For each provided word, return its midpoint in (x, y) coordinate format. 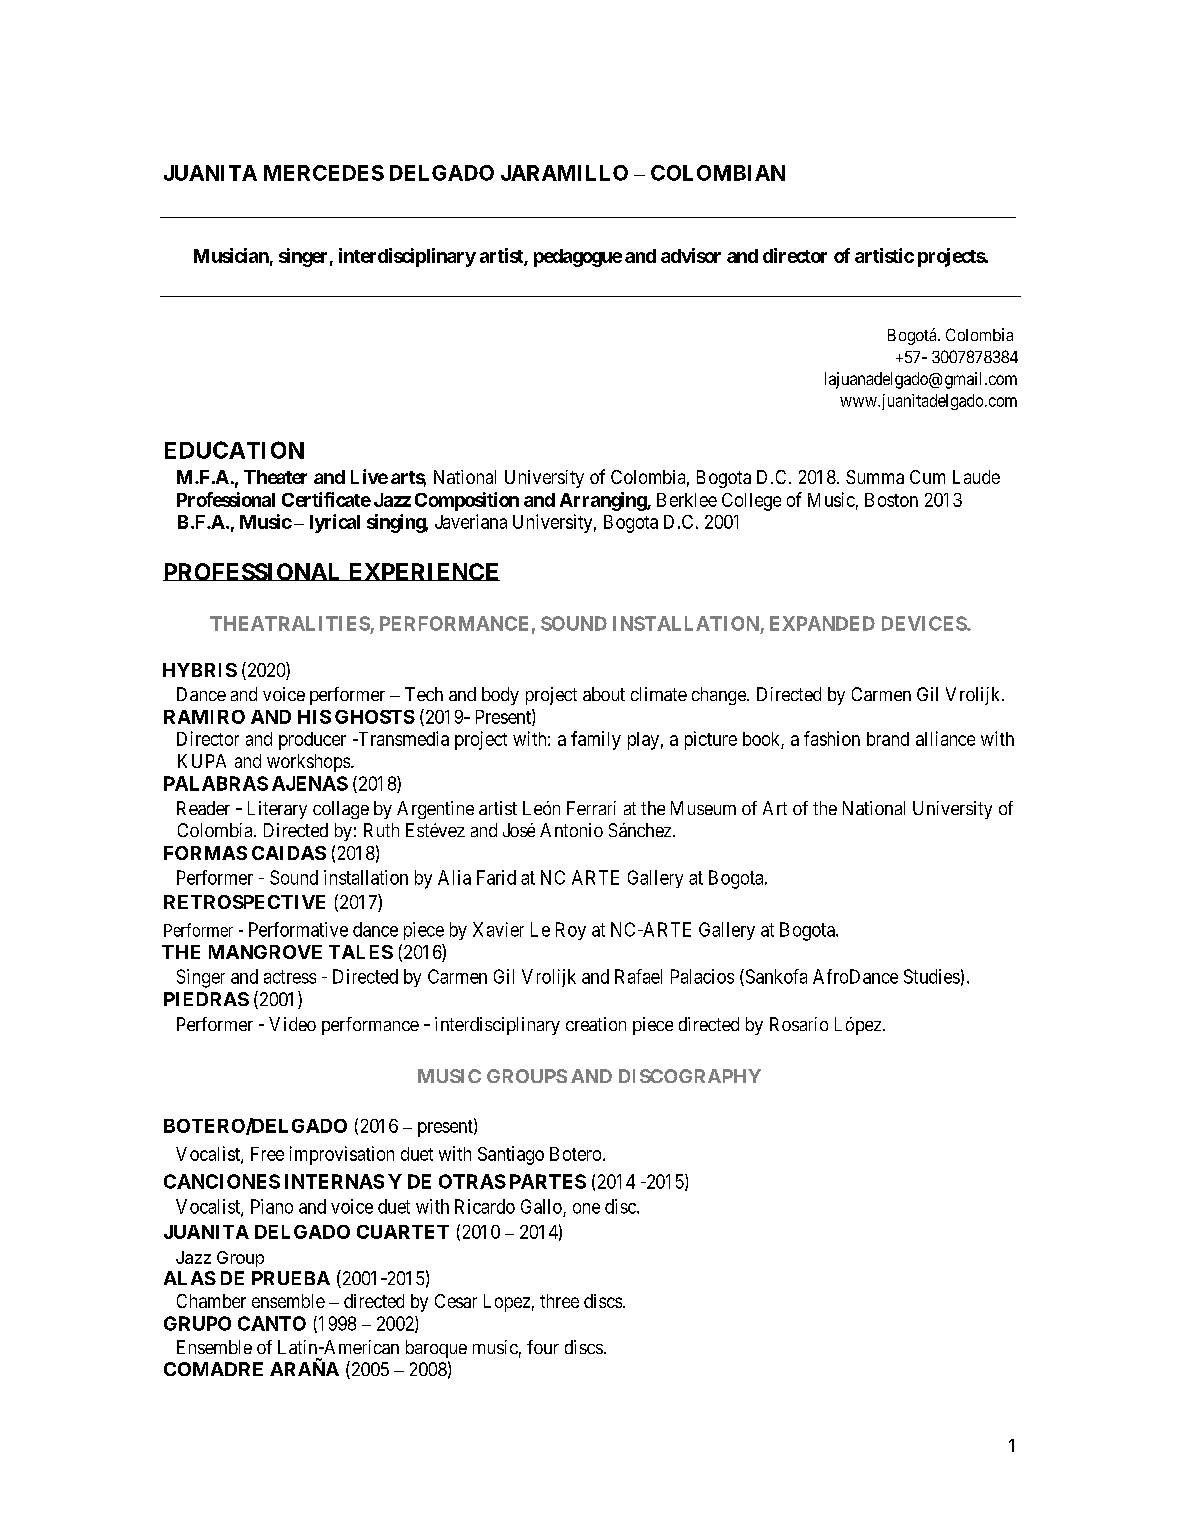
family (596, 740)
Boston (891, 500)
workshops (308, 763)
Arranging (604, 501)
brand (888, 739)
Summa (875, 477)
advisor (691, 255)
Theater (275, 477)
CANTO (272, 1323)
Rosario (799, 1024)
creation (596, 1024)
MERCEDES (324, 173)
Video (292, 1024)
